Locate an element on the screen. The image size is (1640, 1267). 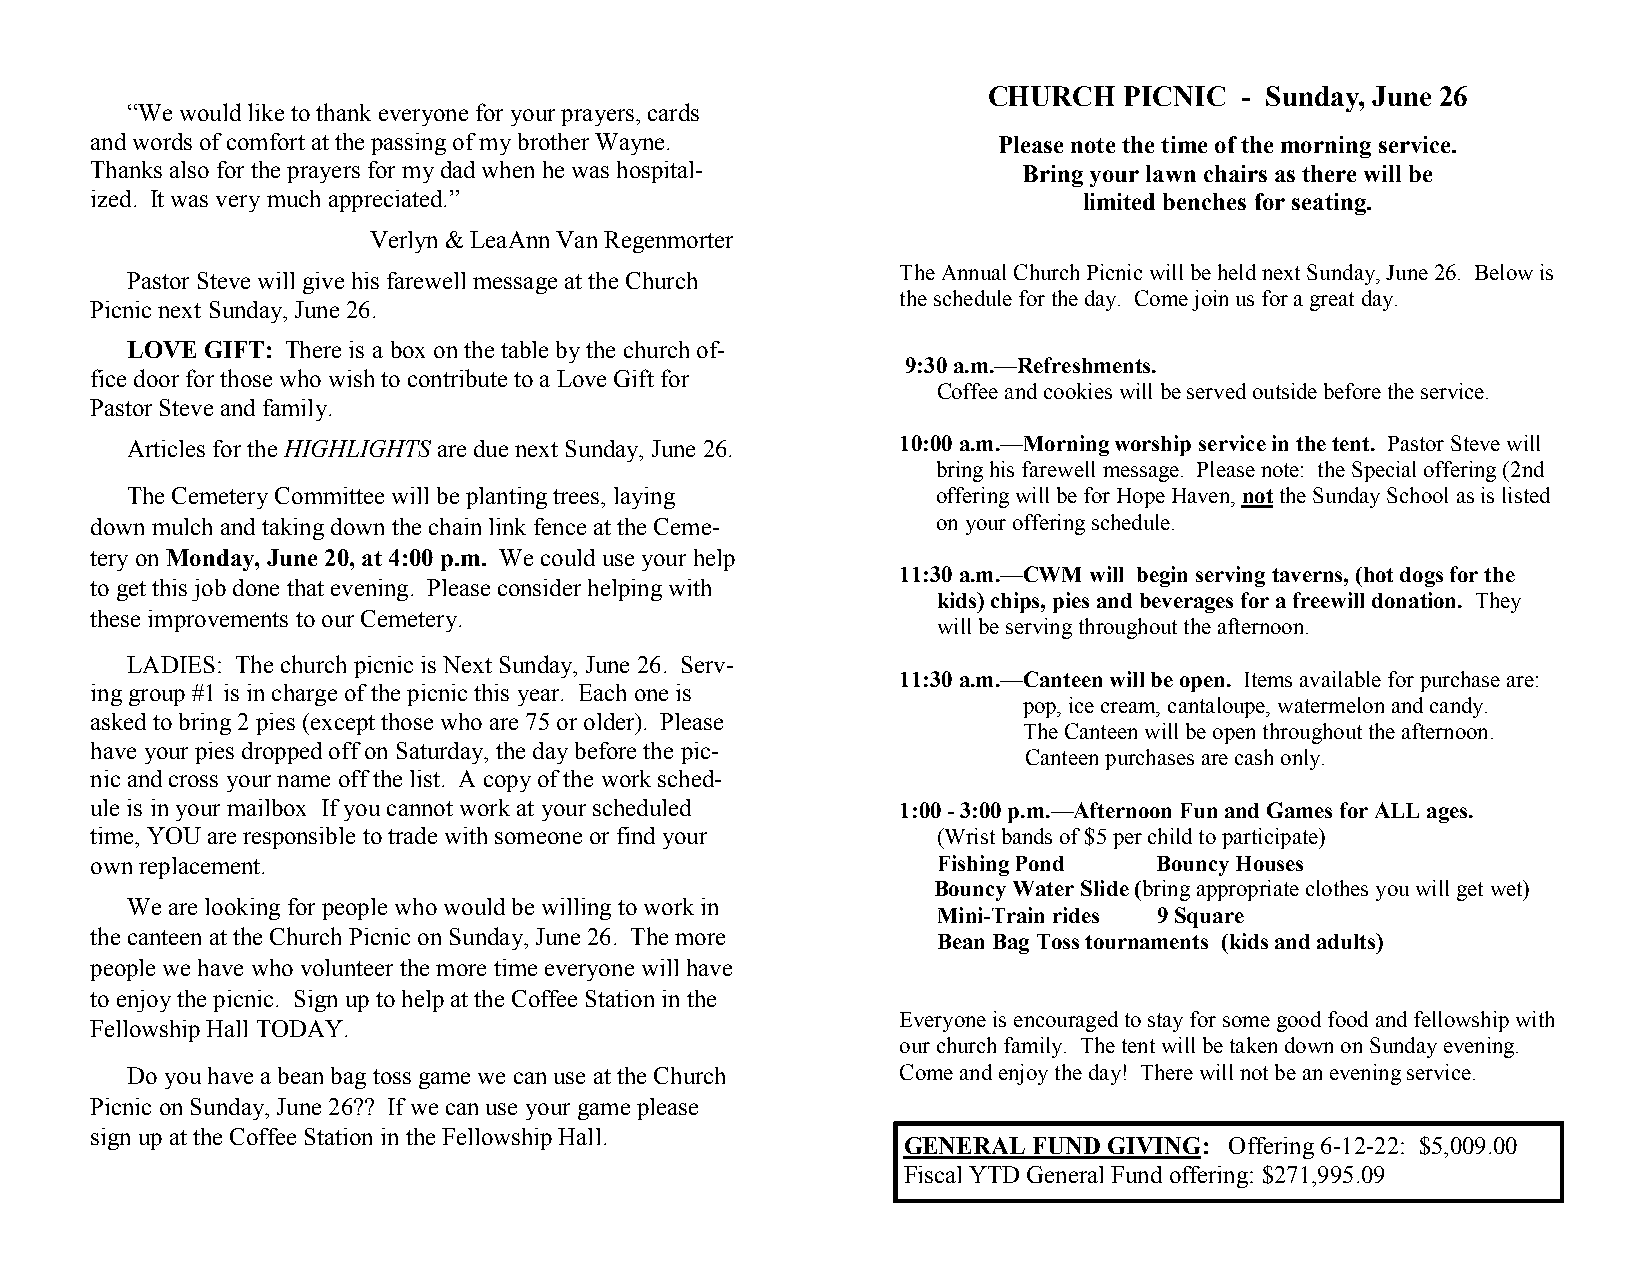
adults is located at coordinates (1347, 941).
